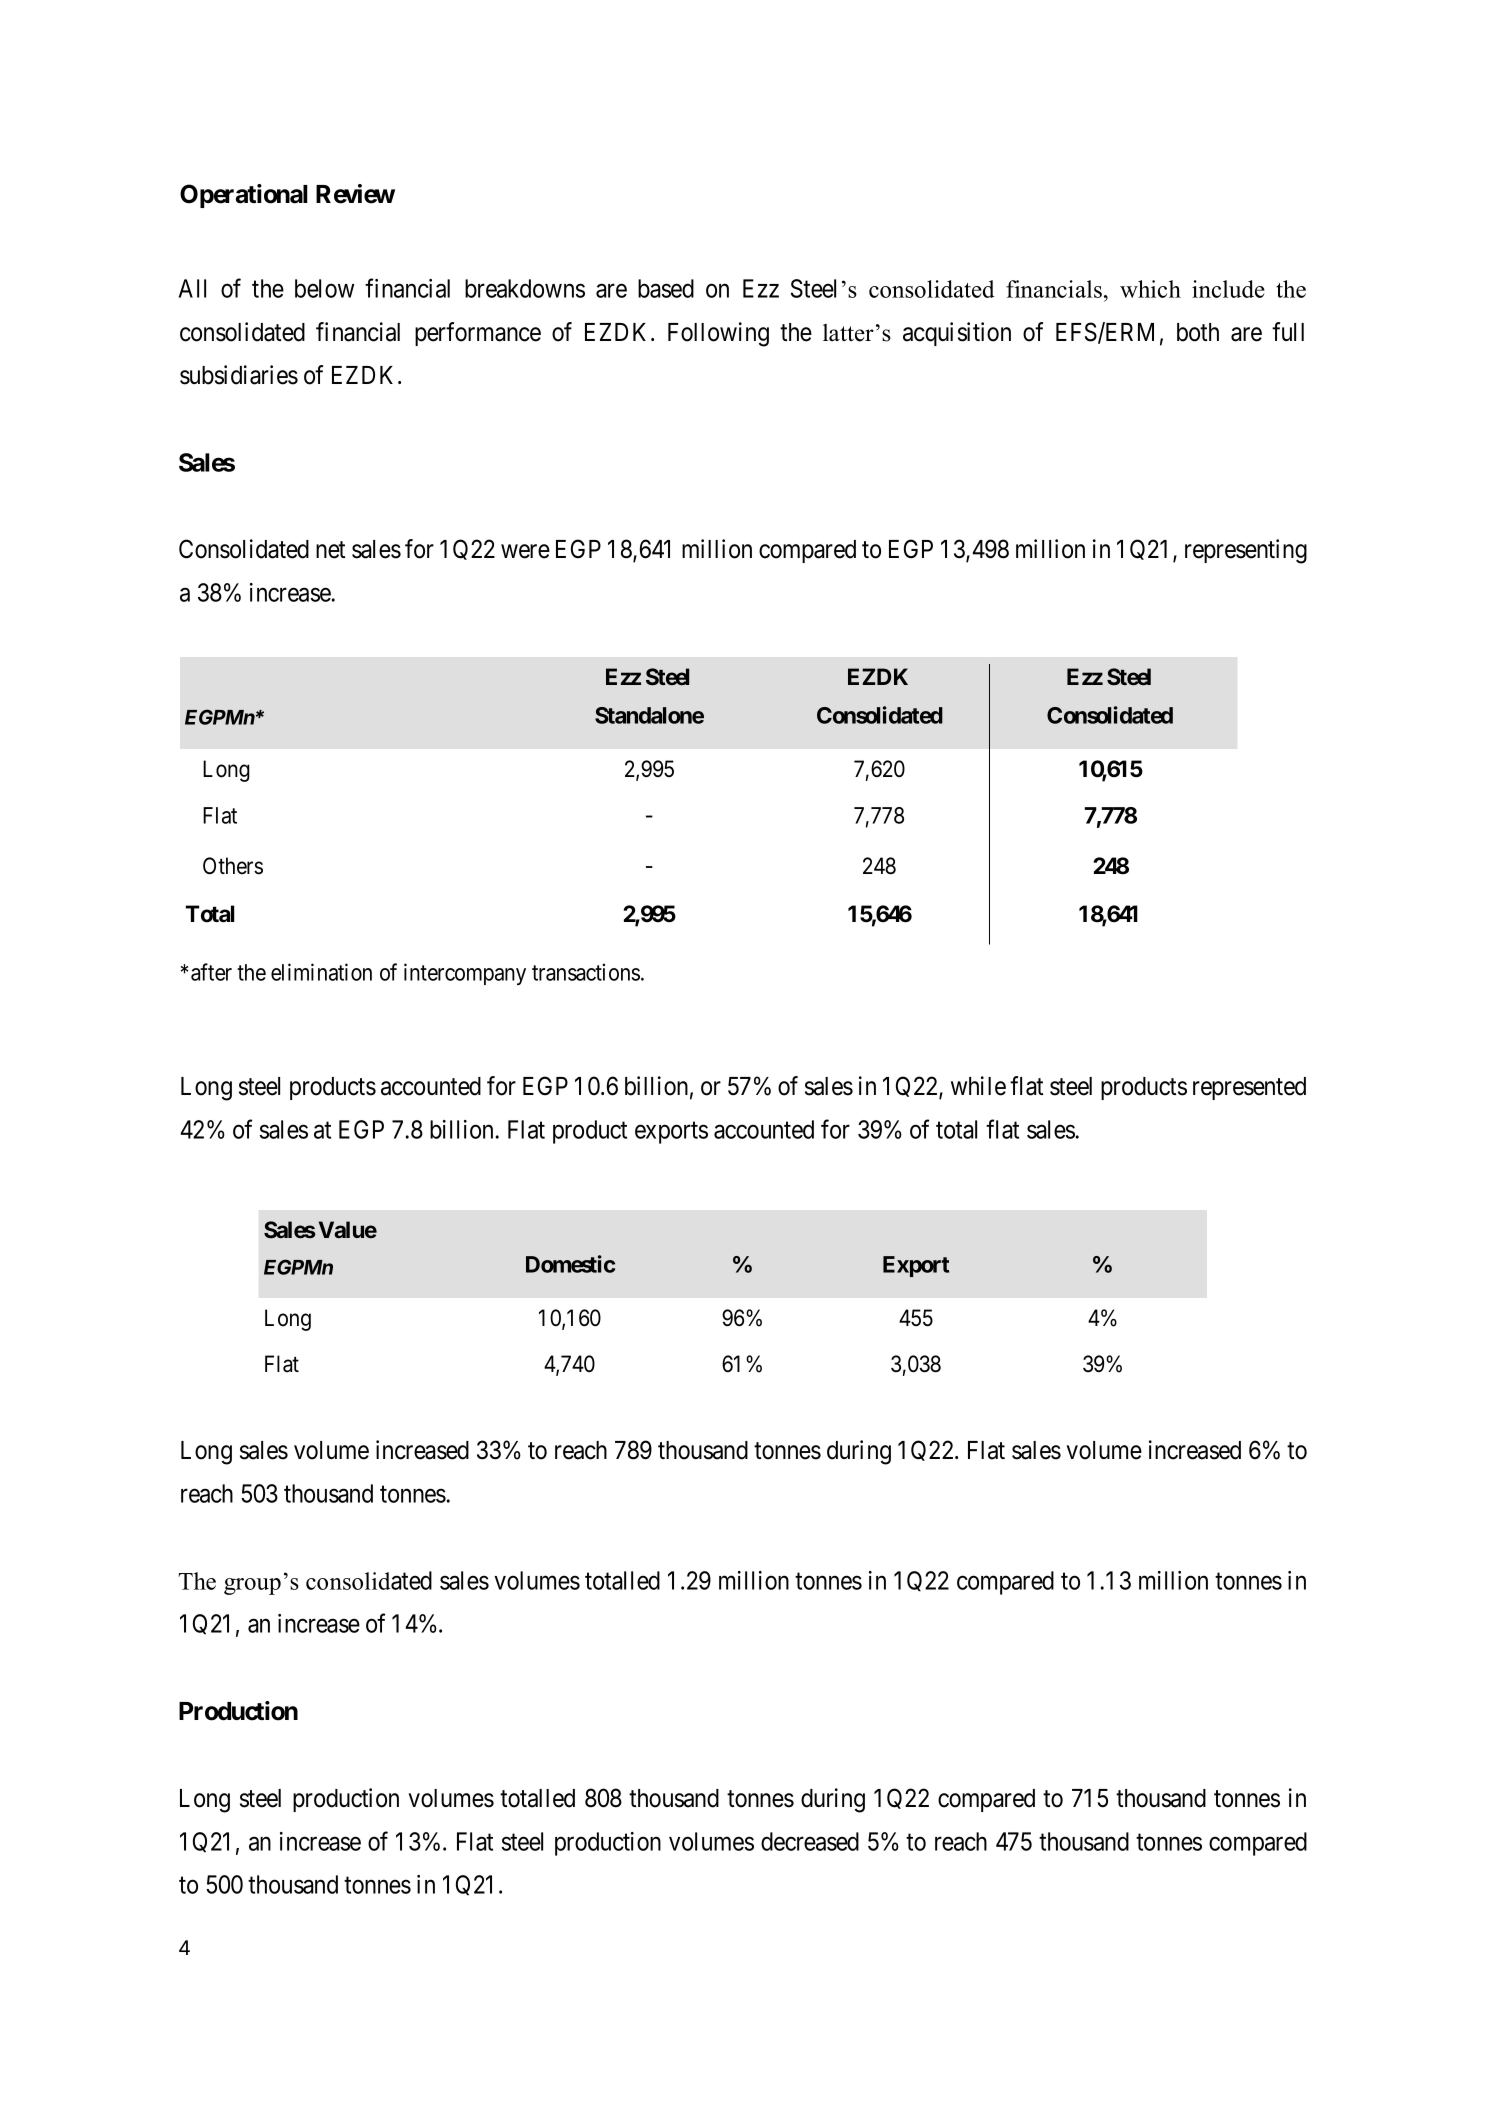 The height and width of the screenshot is (2103, 1487). Describe the element at coordinates (330, 550) in the screenshot. I see `net` at that location.
